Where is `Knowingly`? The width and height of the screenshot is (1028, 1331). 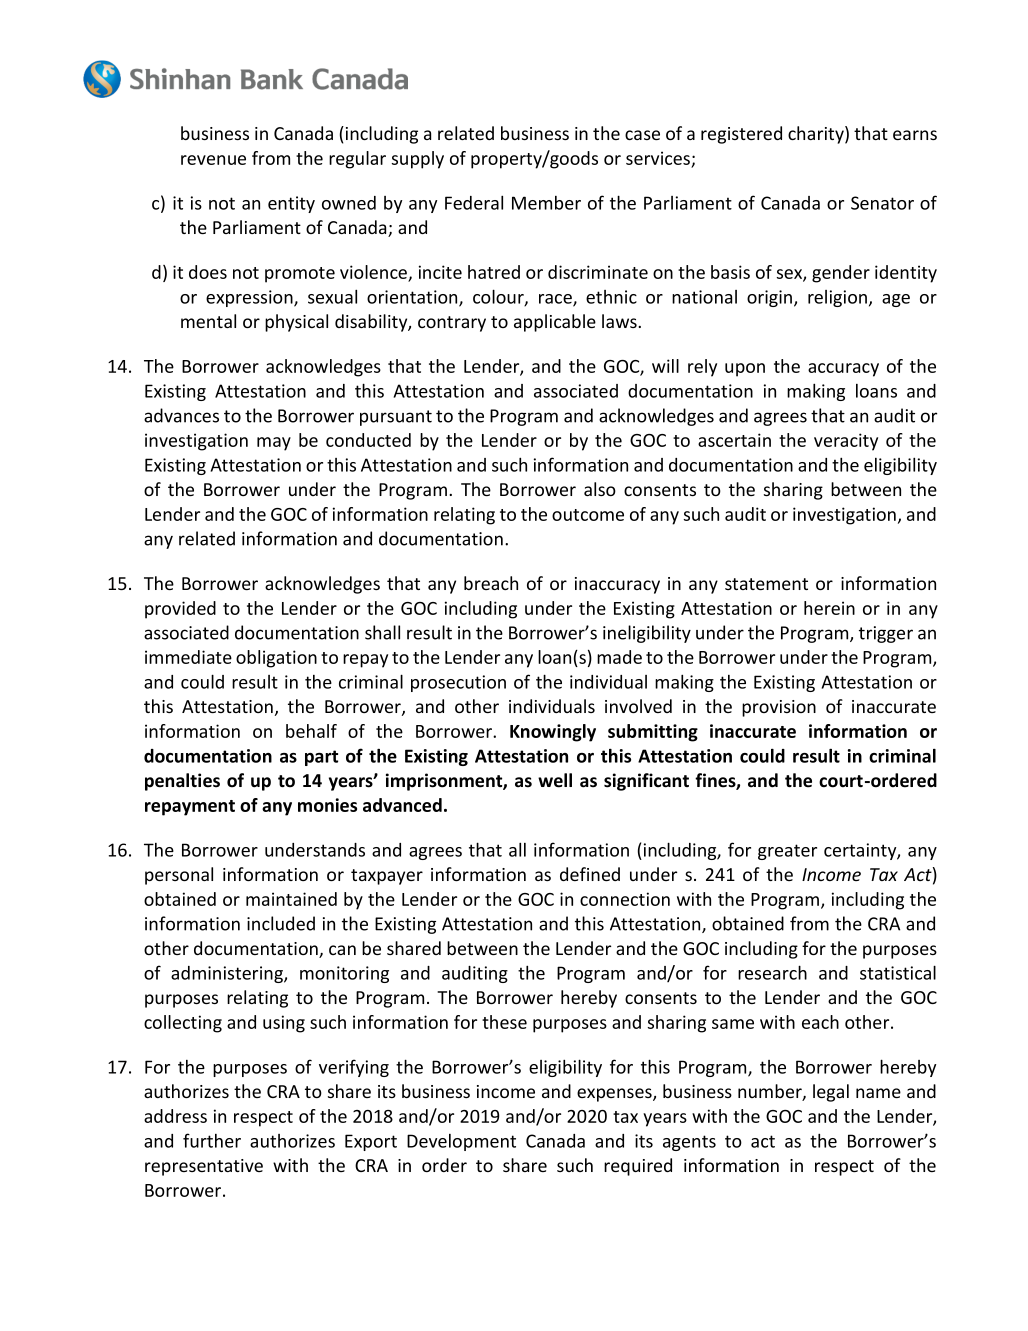 Knowingly is located at coordinates (553, 733).
